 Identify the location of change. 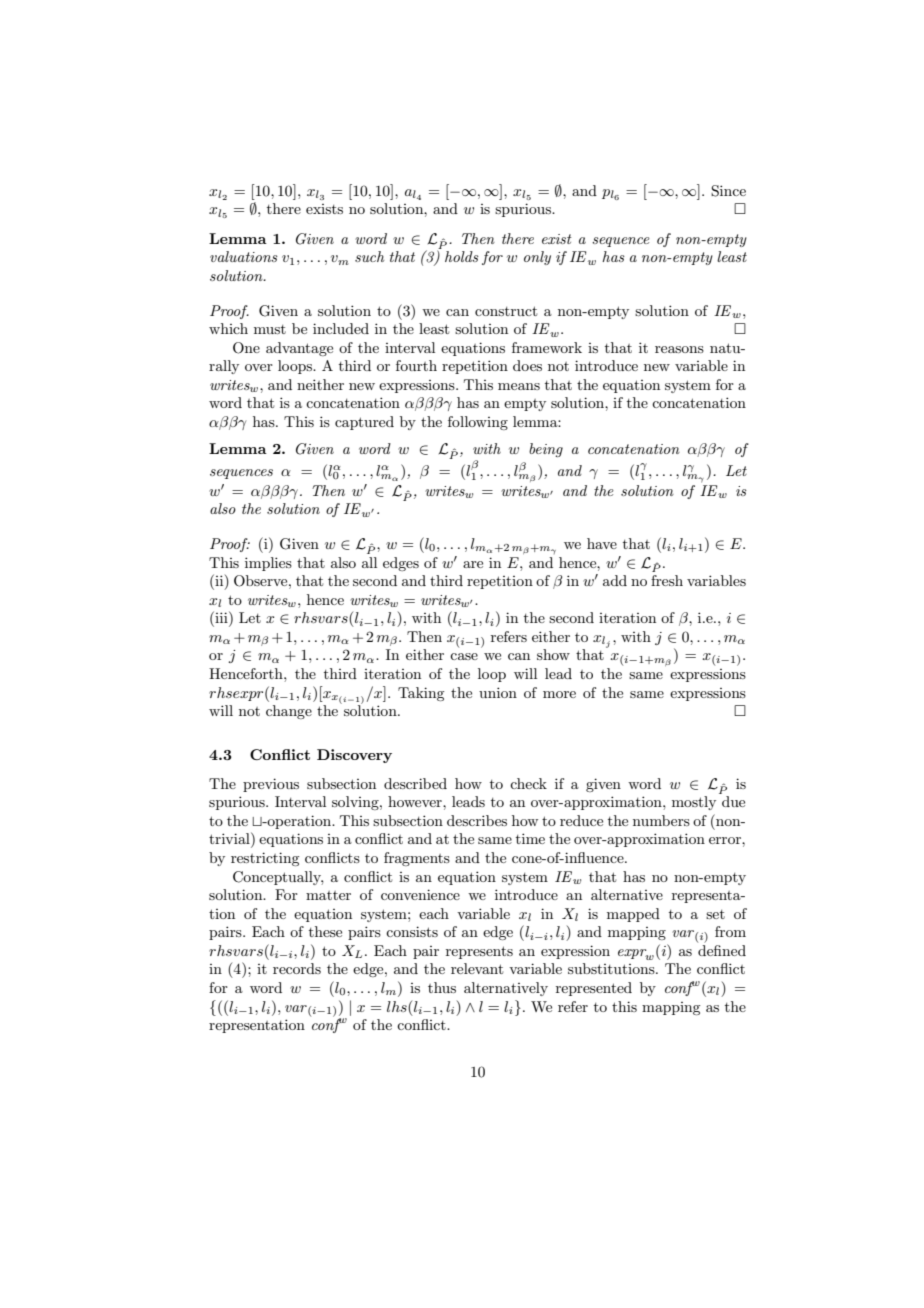
(289, 712).
